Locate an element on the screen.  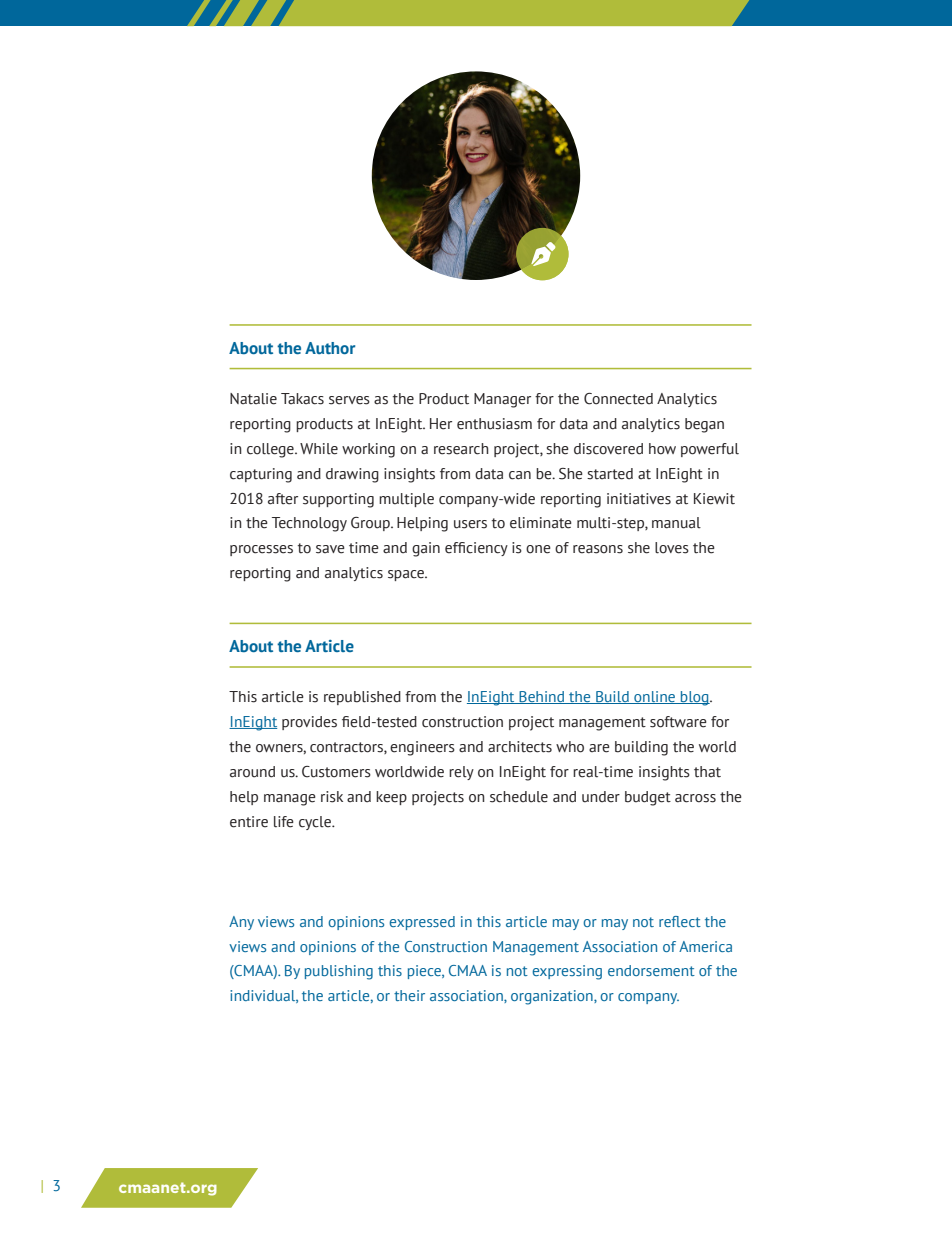
Connected is located at coordinates (618, 399).
